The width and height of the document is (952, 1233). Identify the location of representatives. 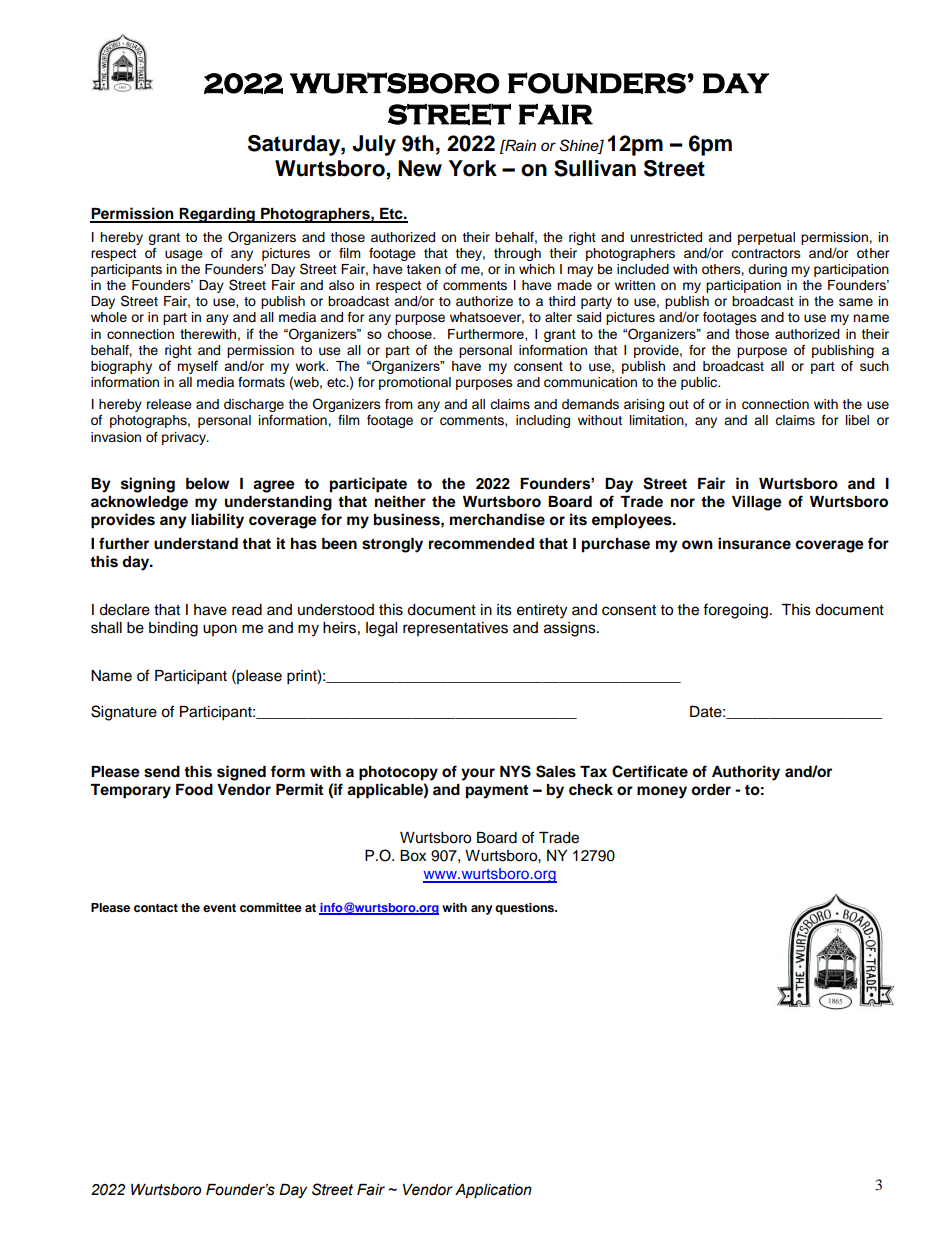
(455, 629).
